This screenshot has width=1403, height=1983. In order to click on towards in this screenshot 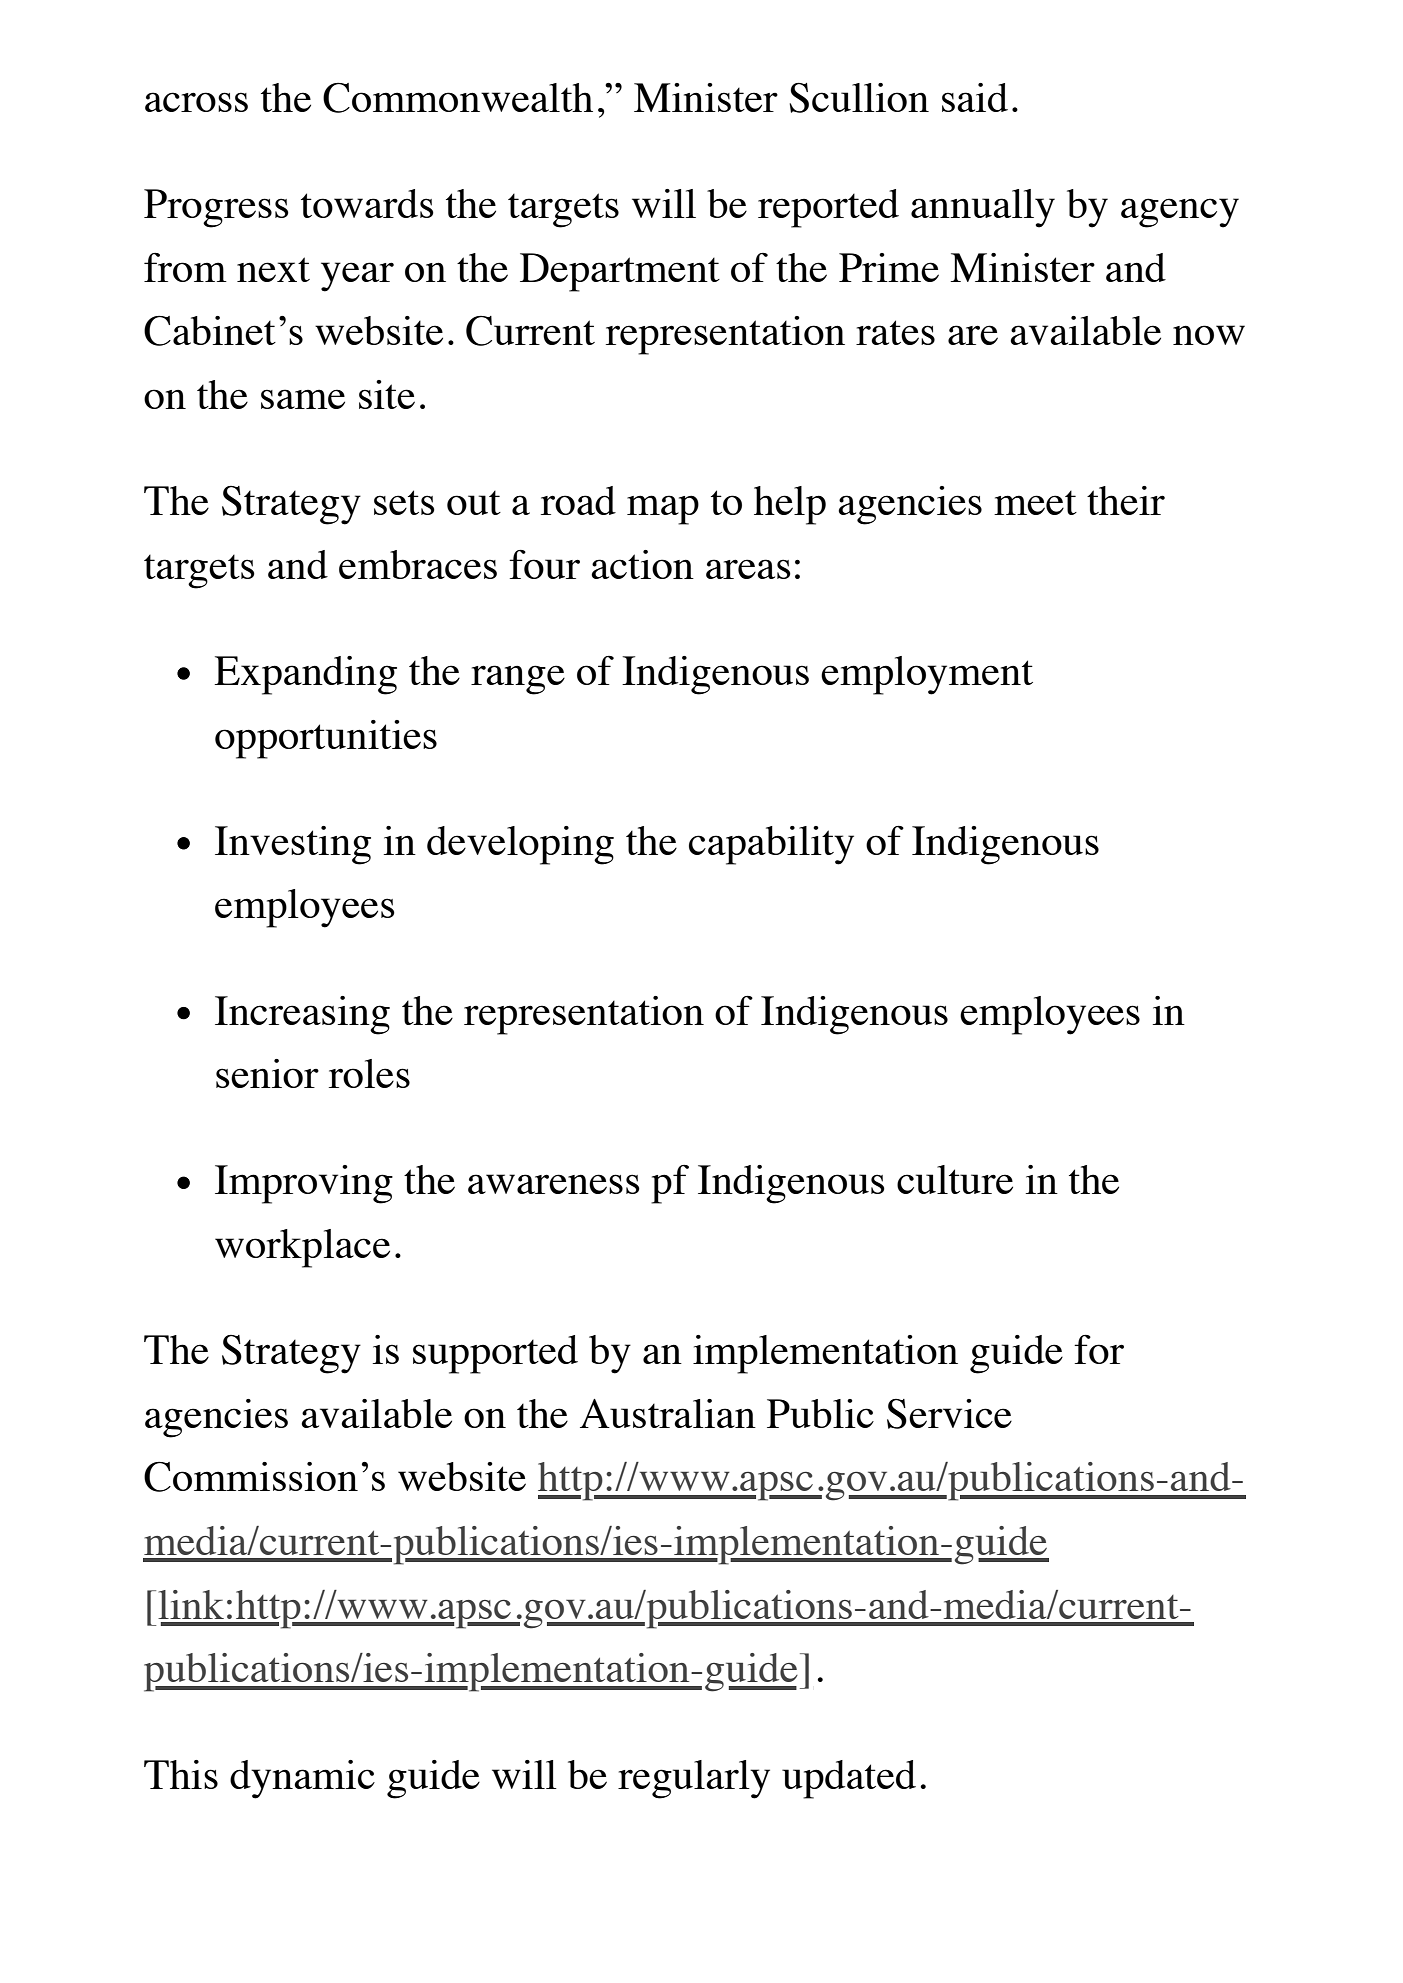, I will do `click(367, 203)`.
